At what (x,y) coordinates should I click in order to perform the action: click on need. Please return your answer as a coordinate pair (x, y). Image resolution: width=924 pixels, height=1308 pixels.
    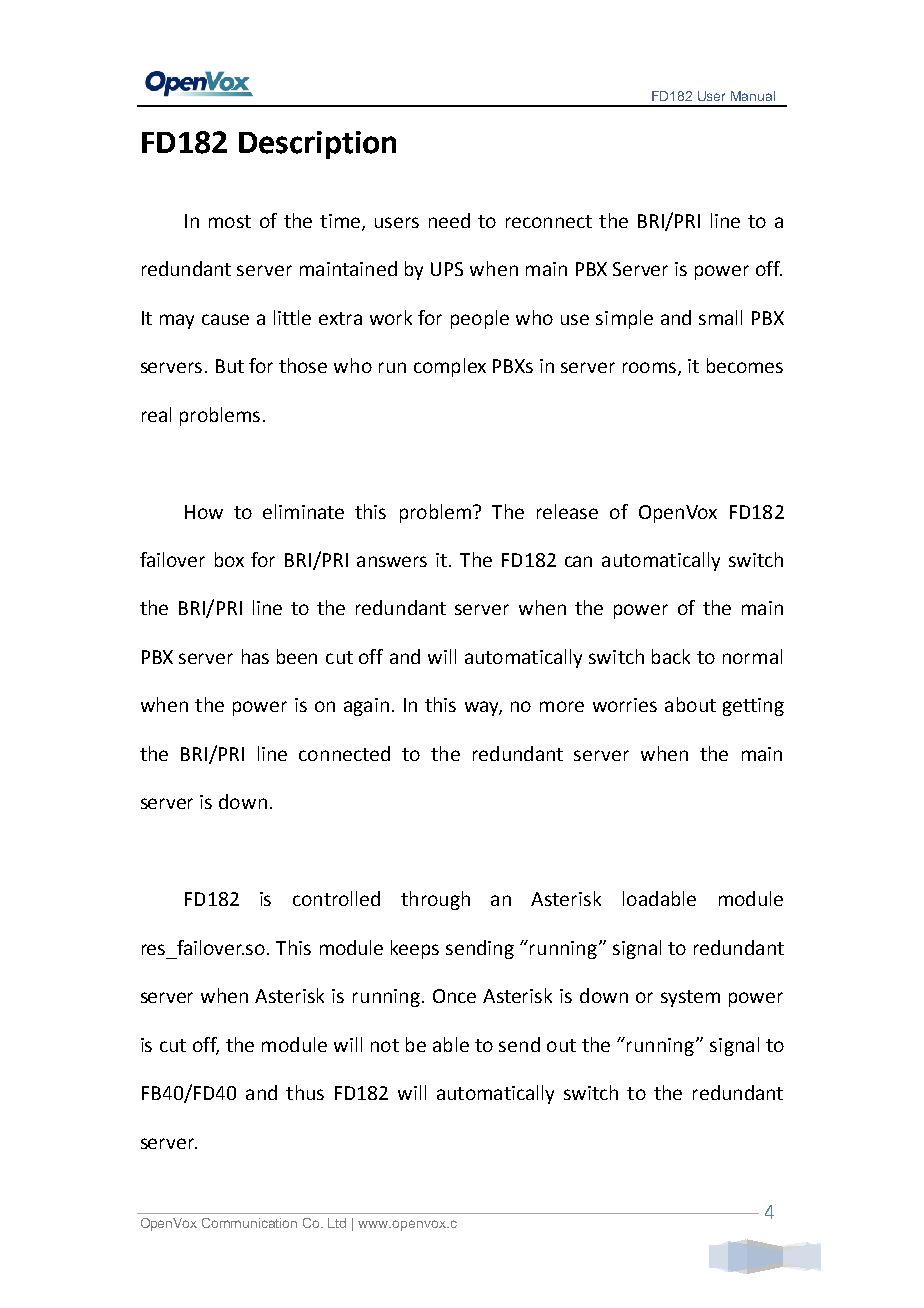
    Looking at the image, I should click on (449, 220).
